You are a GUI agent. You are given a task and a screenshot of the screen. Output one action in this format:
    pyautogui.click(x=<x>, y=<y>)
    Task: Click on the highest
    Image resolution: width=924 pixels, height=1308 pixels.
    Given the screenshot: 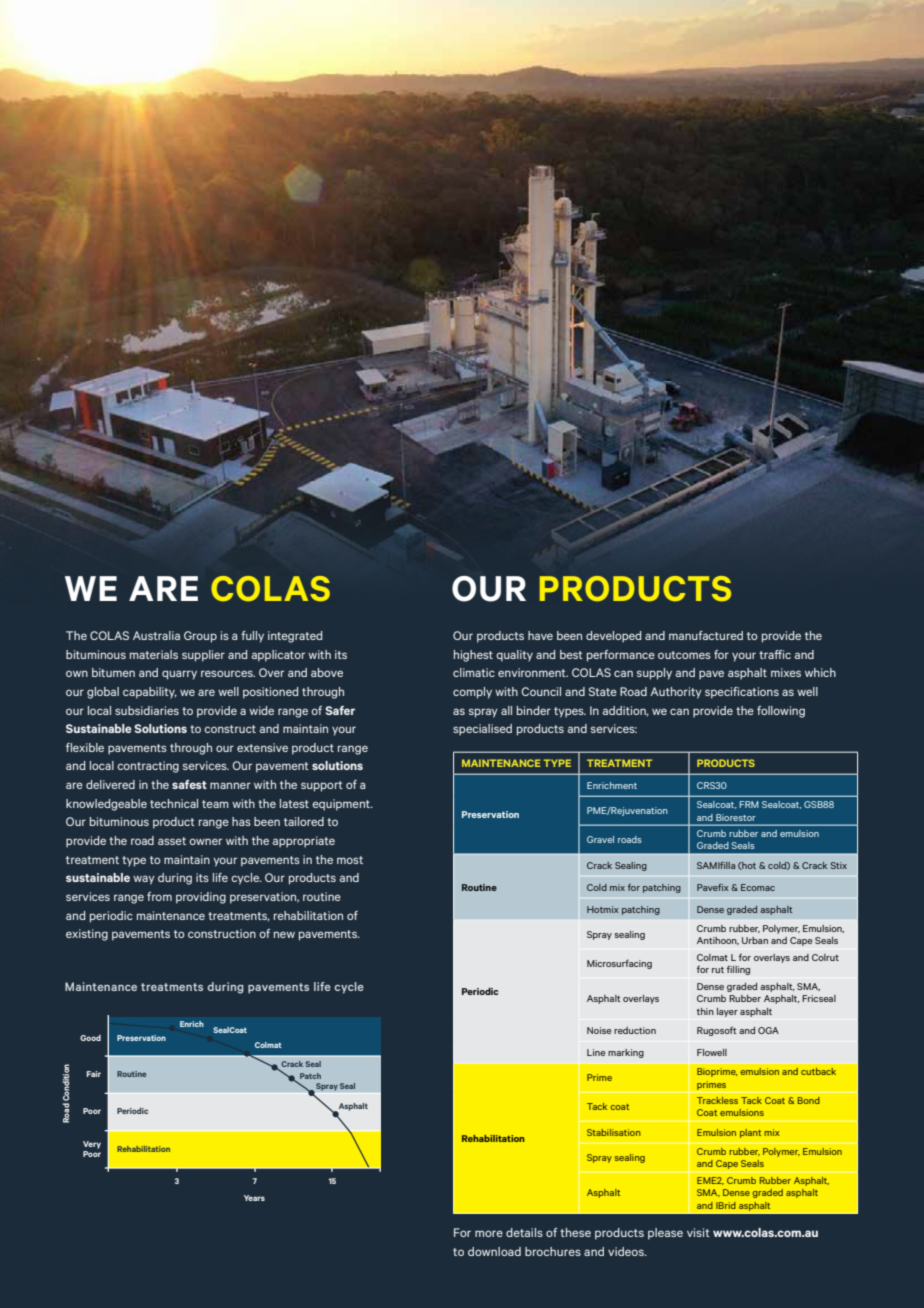 What is the action you would take?
    pyautogui.click(x=473, y=656)
